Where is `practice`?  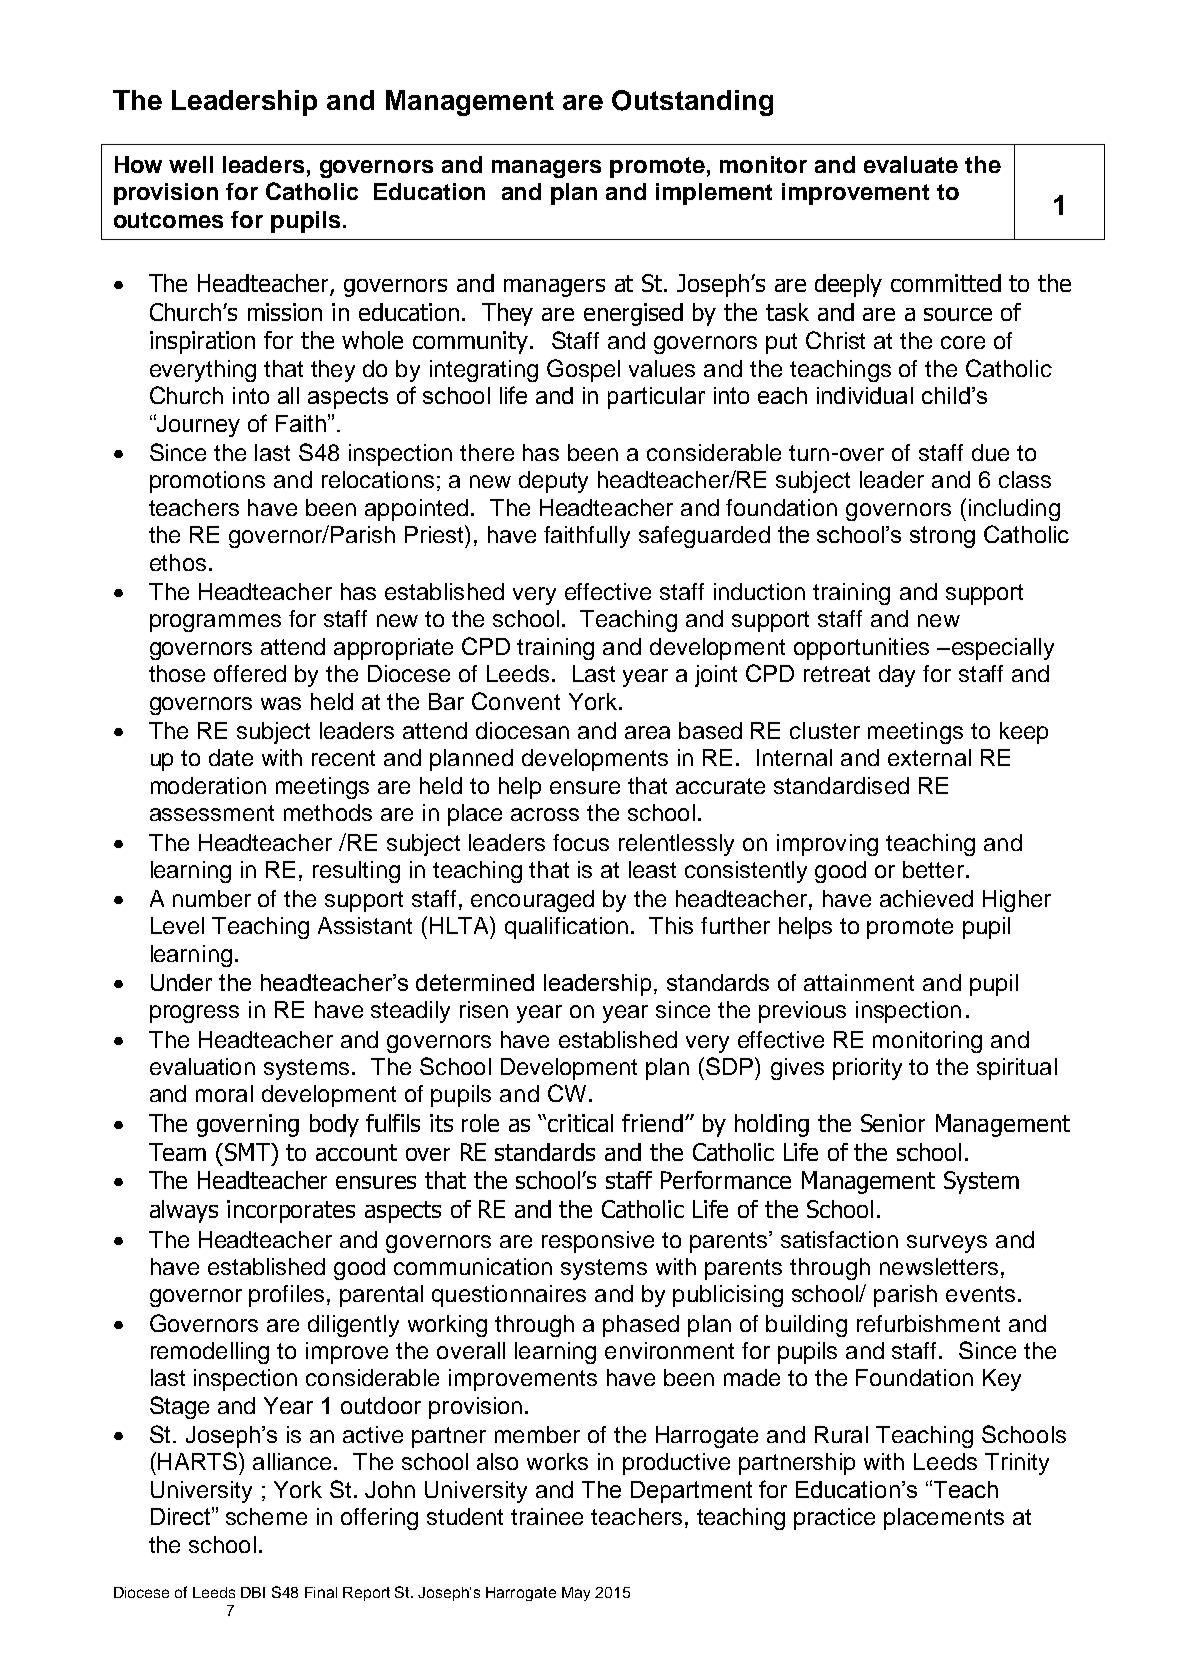
practice is located at coordinates (834, 1519).
